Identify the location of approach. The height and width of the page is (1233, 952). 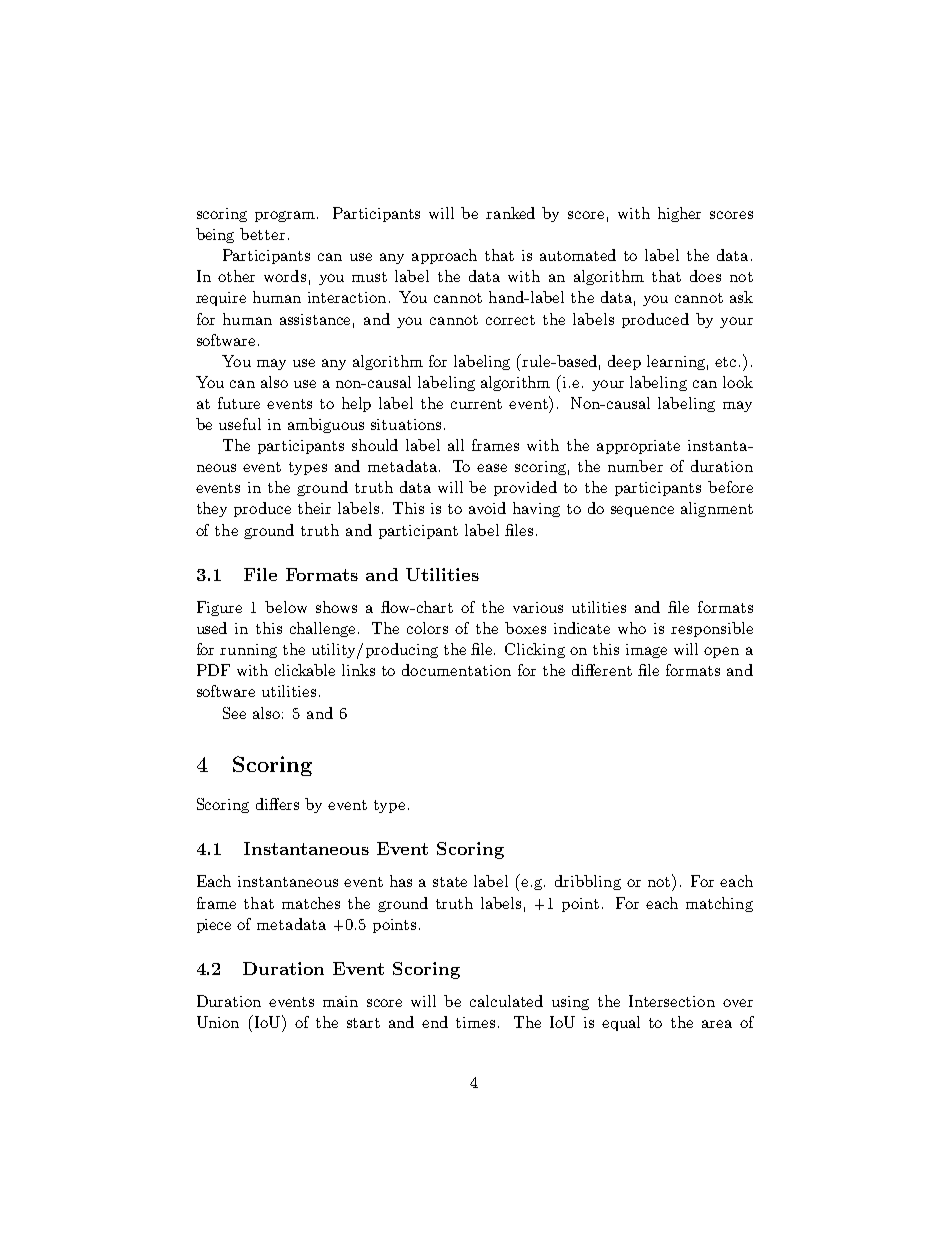
(444, 256).
